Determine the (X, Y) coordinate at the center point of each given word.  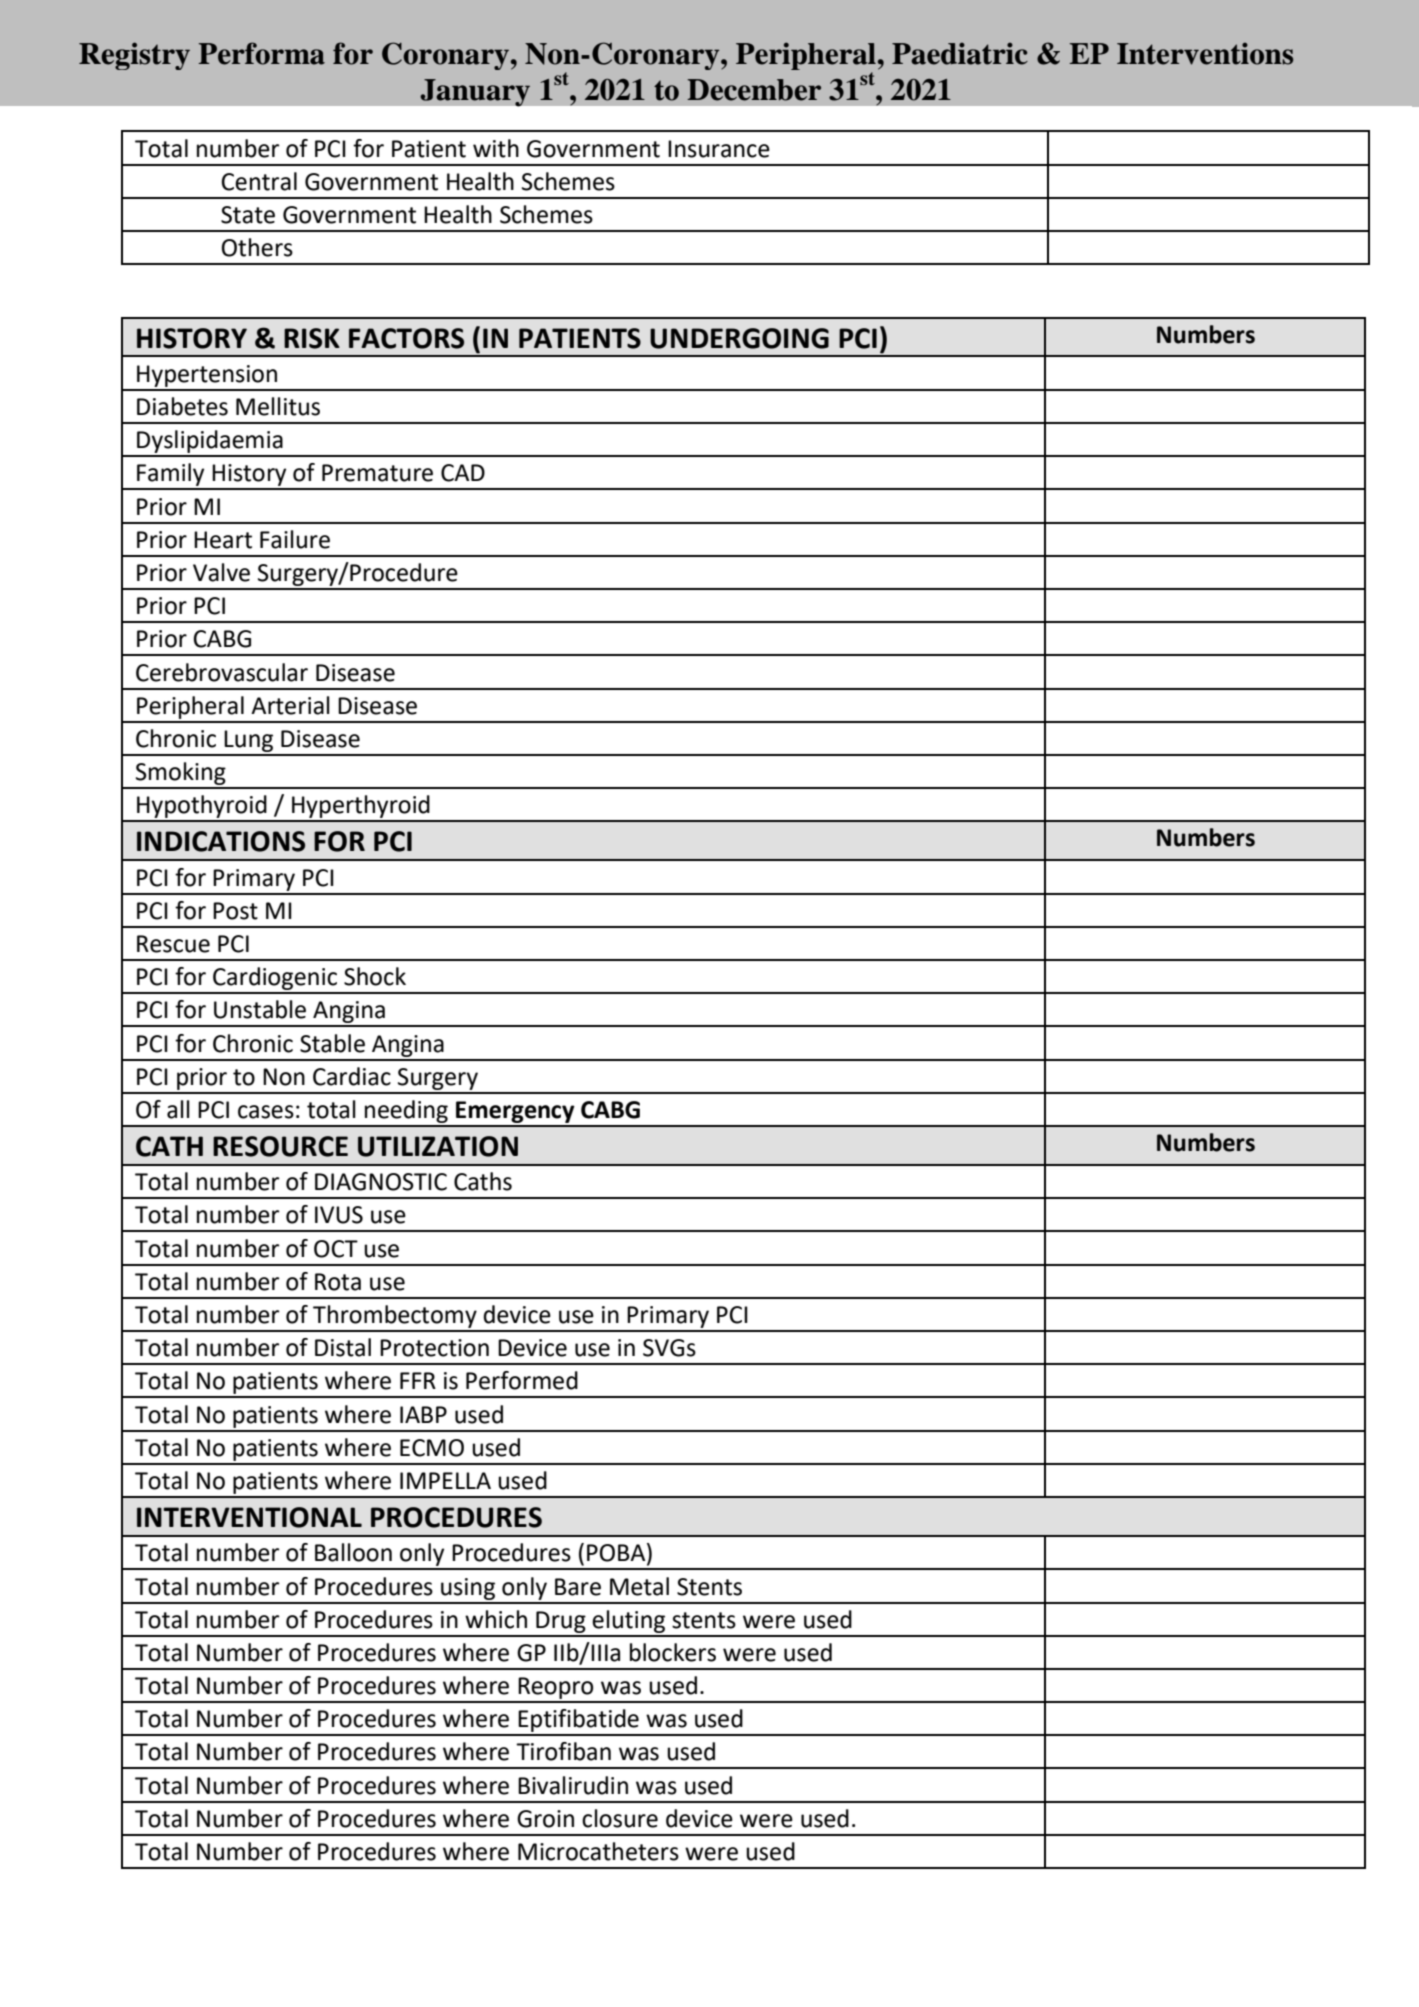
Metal (639, 1586)
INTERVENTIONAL (249, 1517)
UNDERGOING (739, 338)
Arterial (290, 705)
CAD (463, 473)
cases (266, 1112)
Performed (522, 1380)
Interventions (1205, 53)
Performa (261, 53)
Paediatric (960, 53)
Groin (545, 1819)
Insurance (719, 149)
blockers (673, 1652)
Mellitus (278, 406)
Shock (375, 976)
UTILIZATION (438, 1146)
